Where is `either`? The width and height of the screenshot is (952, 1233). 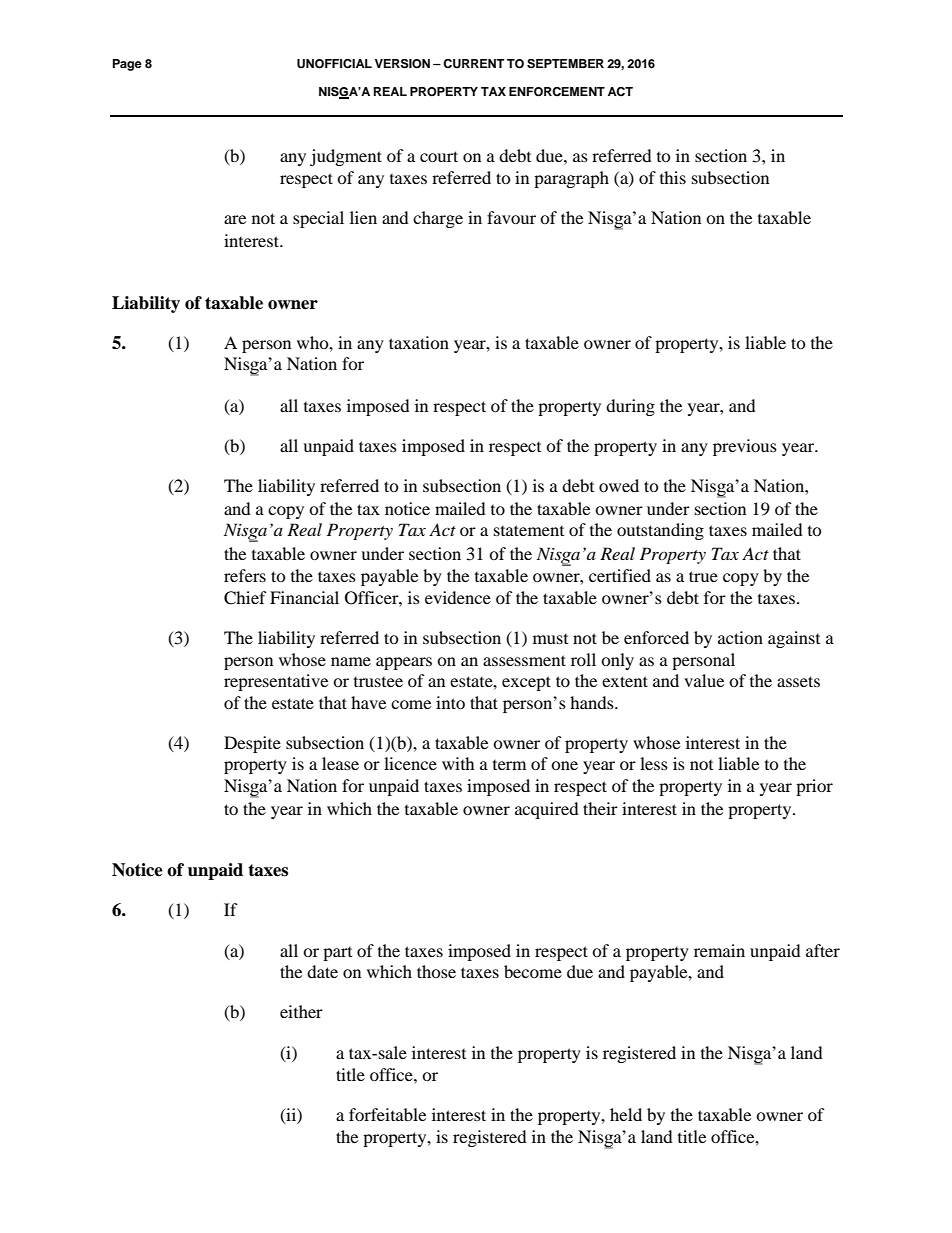 either is located at coordinates (301, 1011).
